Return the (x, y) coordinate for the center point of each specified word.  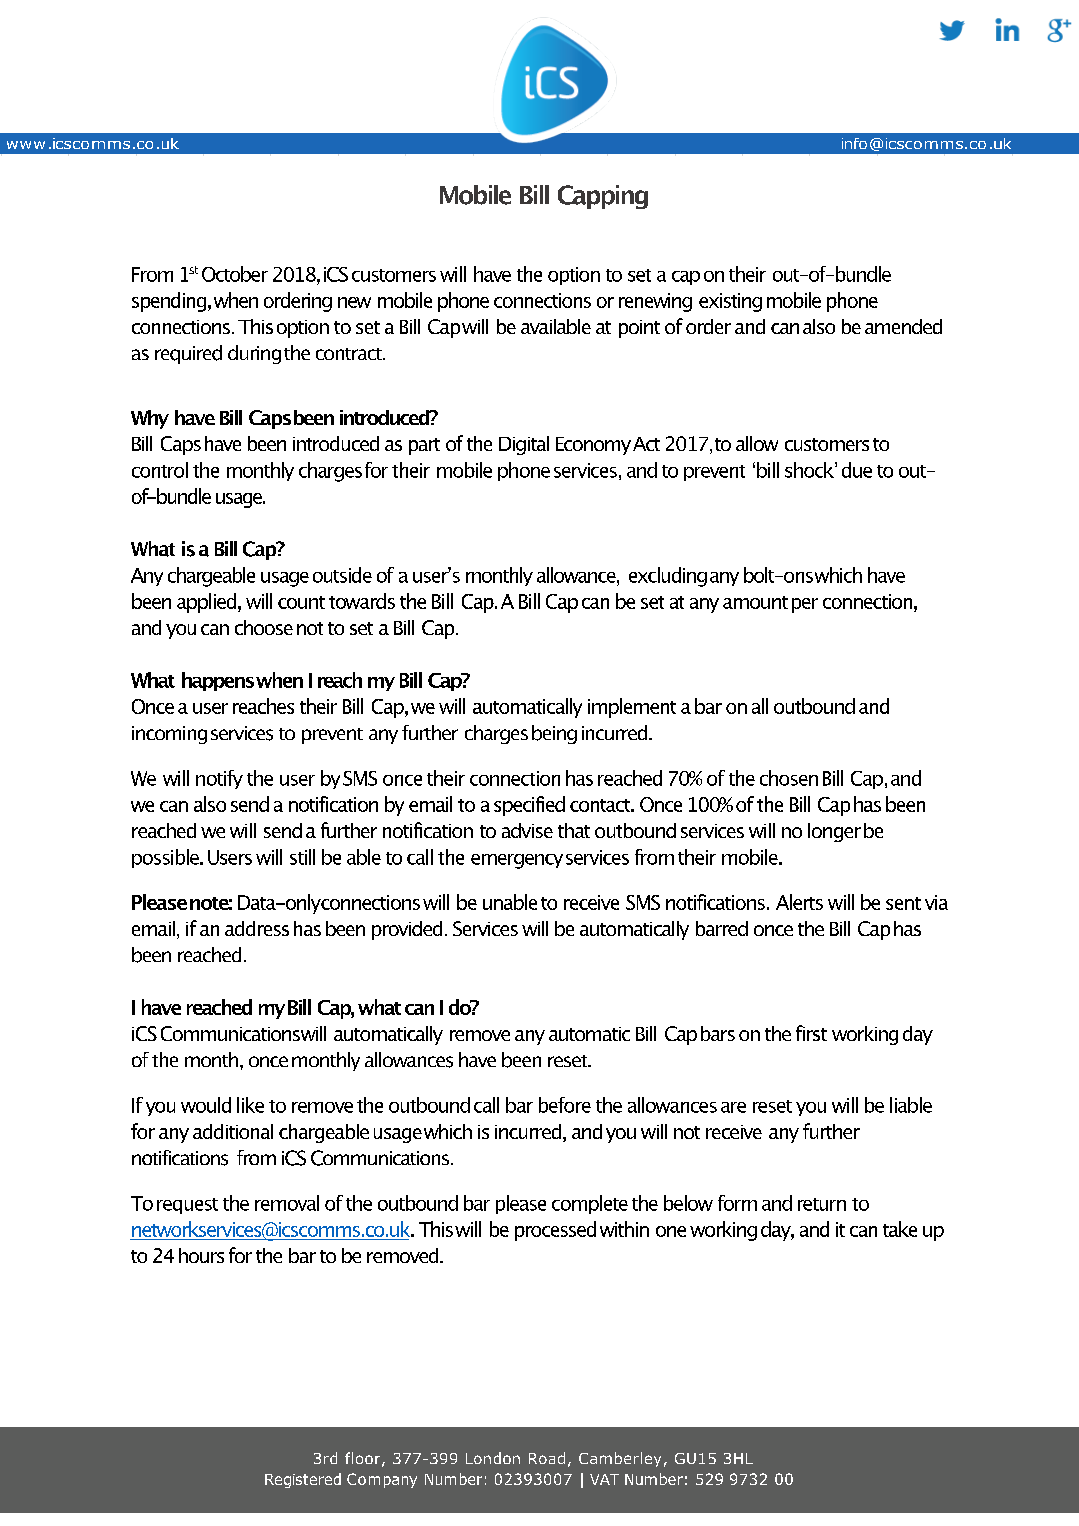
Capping (603, 197)
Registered (303, 1480)
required (188, 354)
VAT (604, 1479)
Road (547, 1458)
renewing (655, 302)
